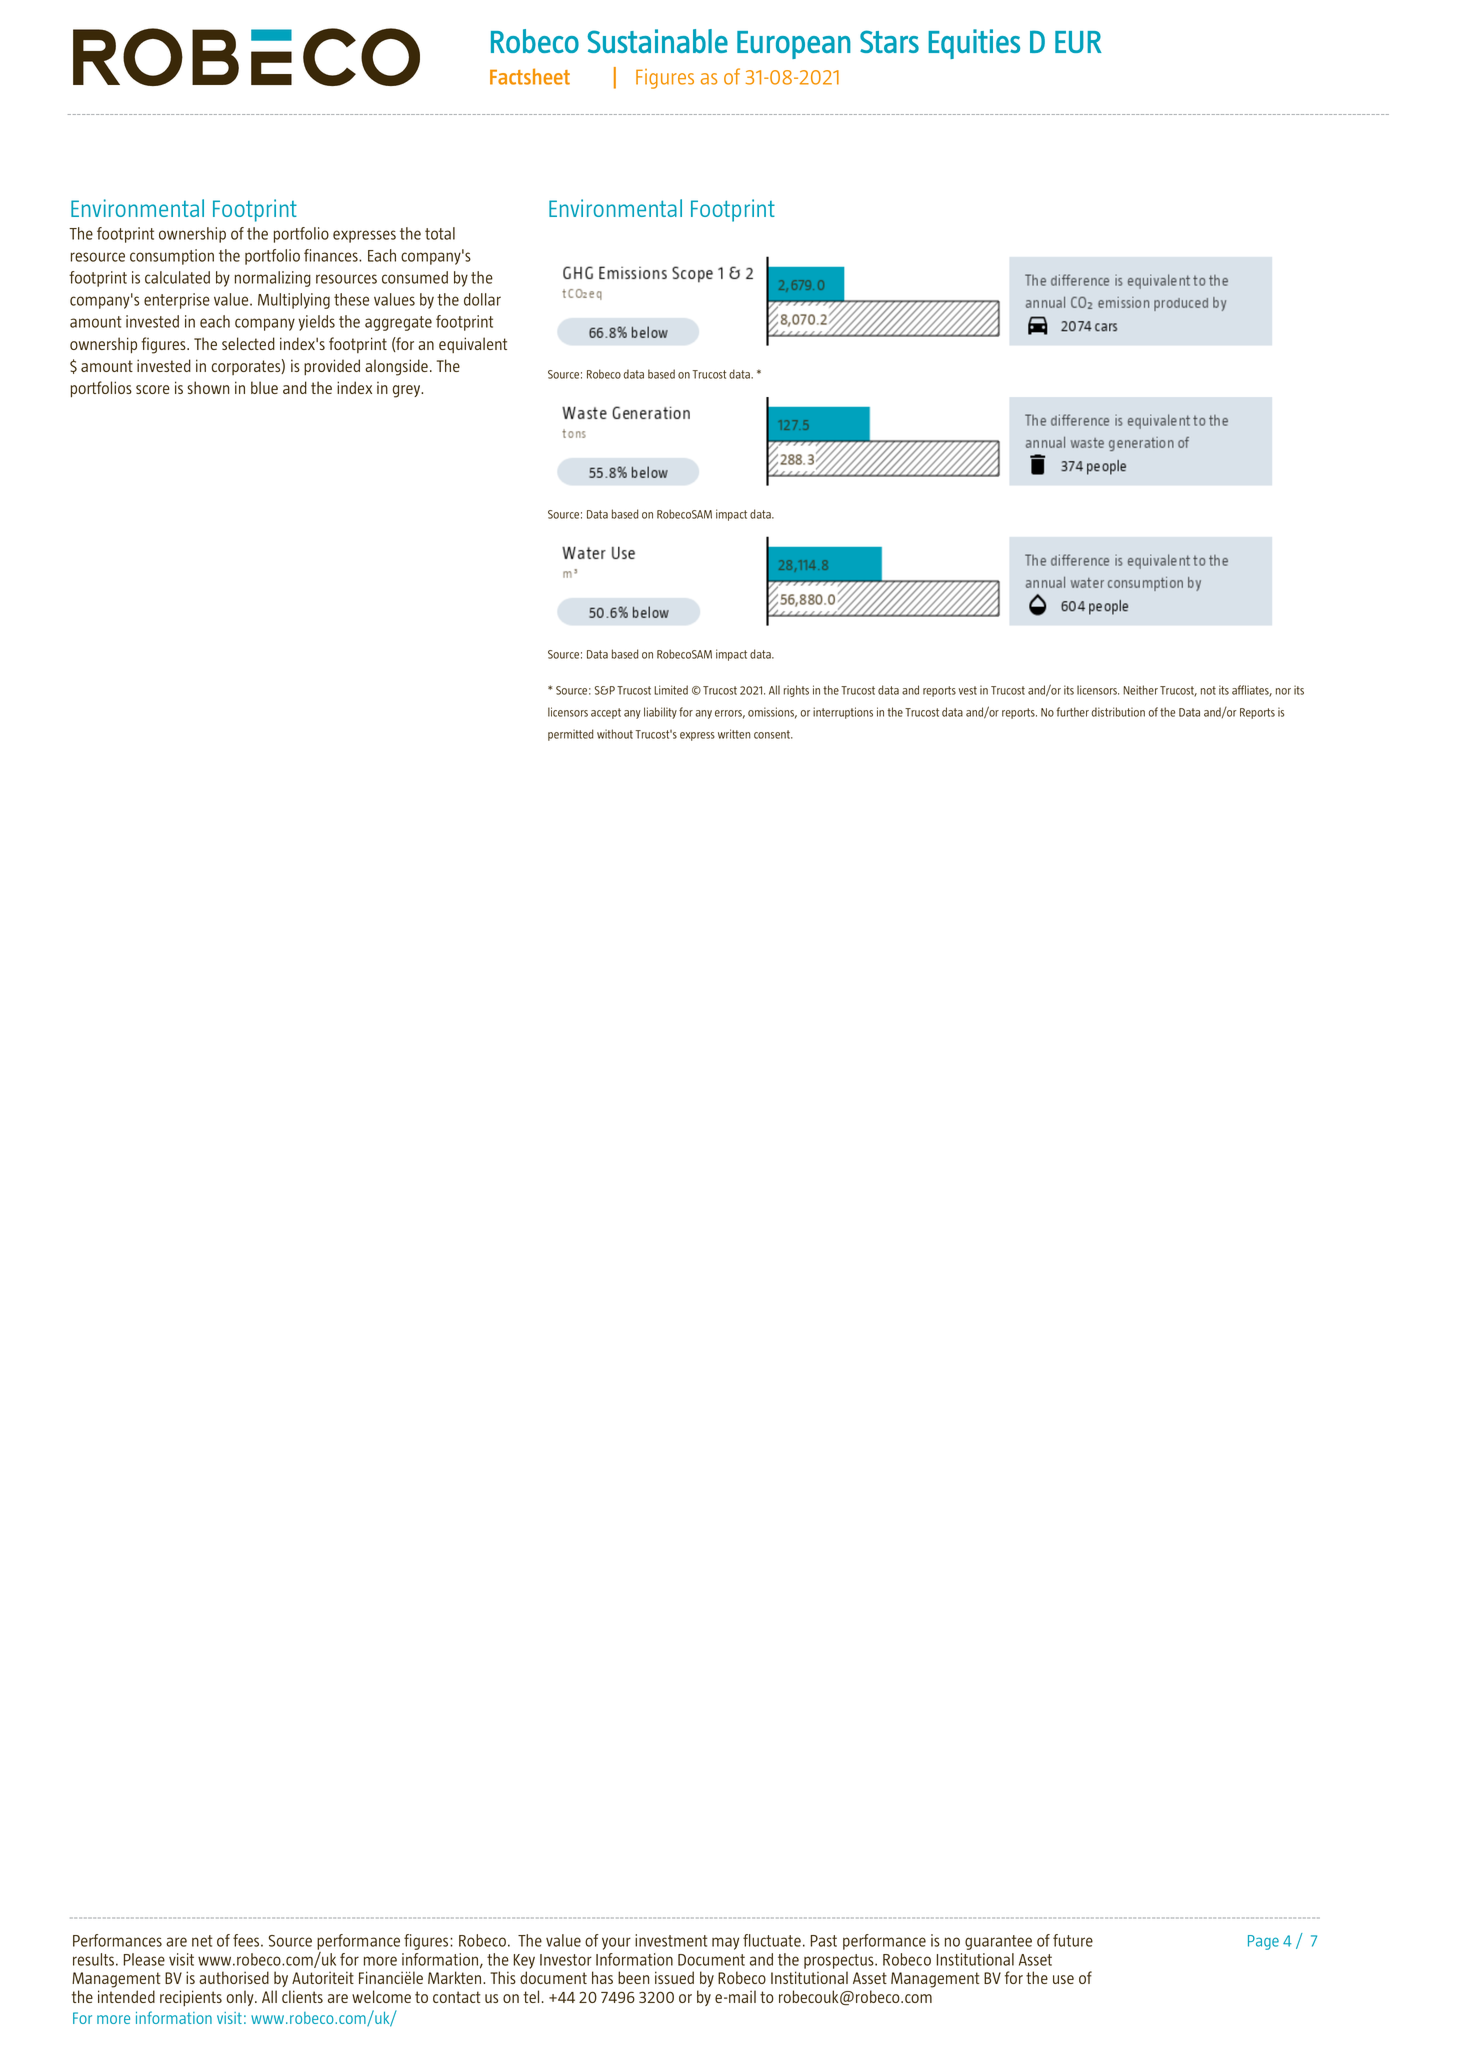 This screenshot has height=2063, width=1459. What do you see at coordinates (571, 735) in the screenshot?
I see `permitted` at bounding box center [571, 735].
